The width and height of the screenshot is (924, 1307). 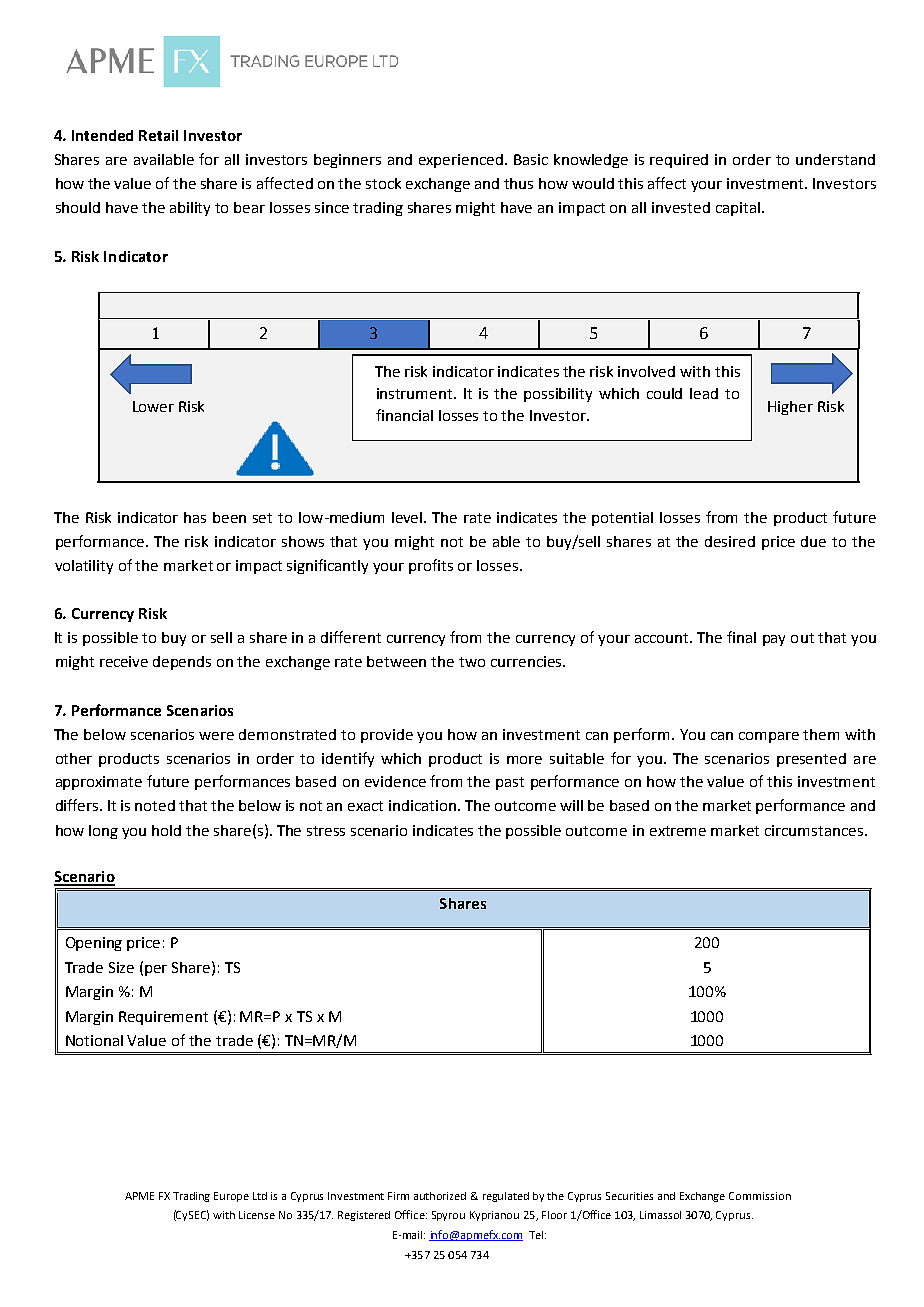 What do you see at coordinates (158, 135) in the screenshot?
I see `Retail` at bounding box center [158, 135].
